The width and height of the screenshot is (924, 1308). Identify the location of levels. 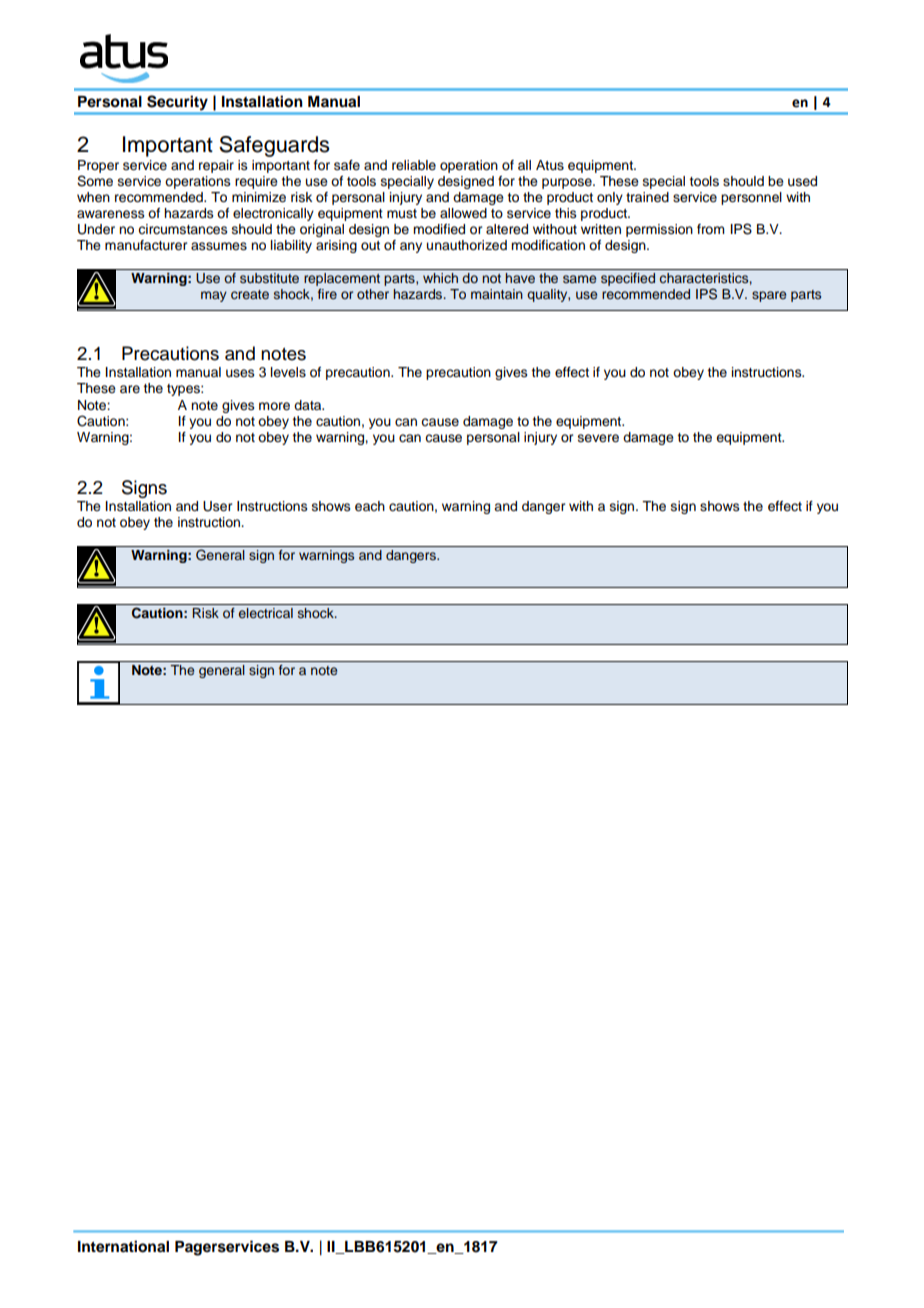
(288, 372).
